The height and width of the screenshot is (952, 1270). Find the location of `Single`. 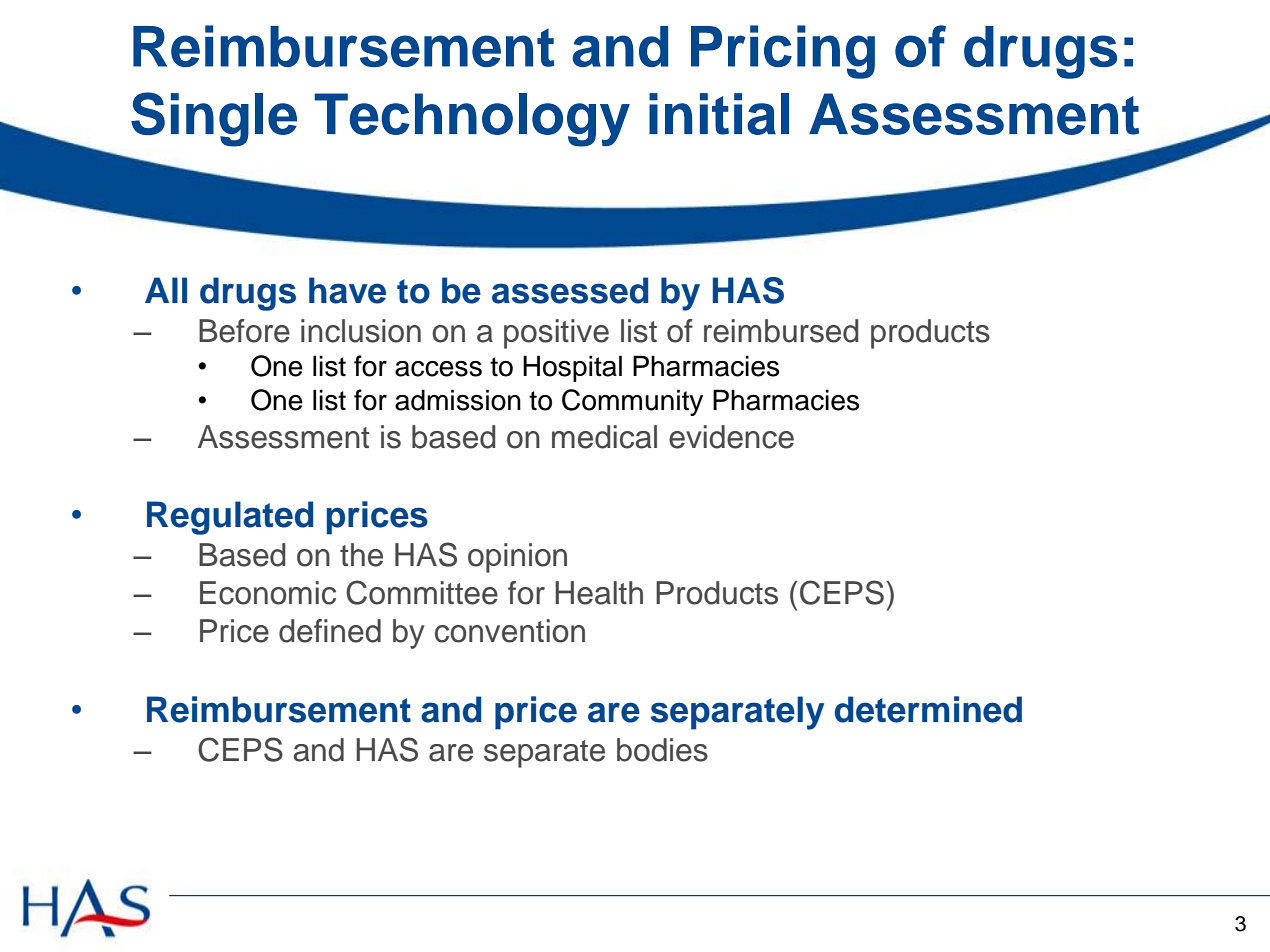

Single is located at coordinates (214, 119).
